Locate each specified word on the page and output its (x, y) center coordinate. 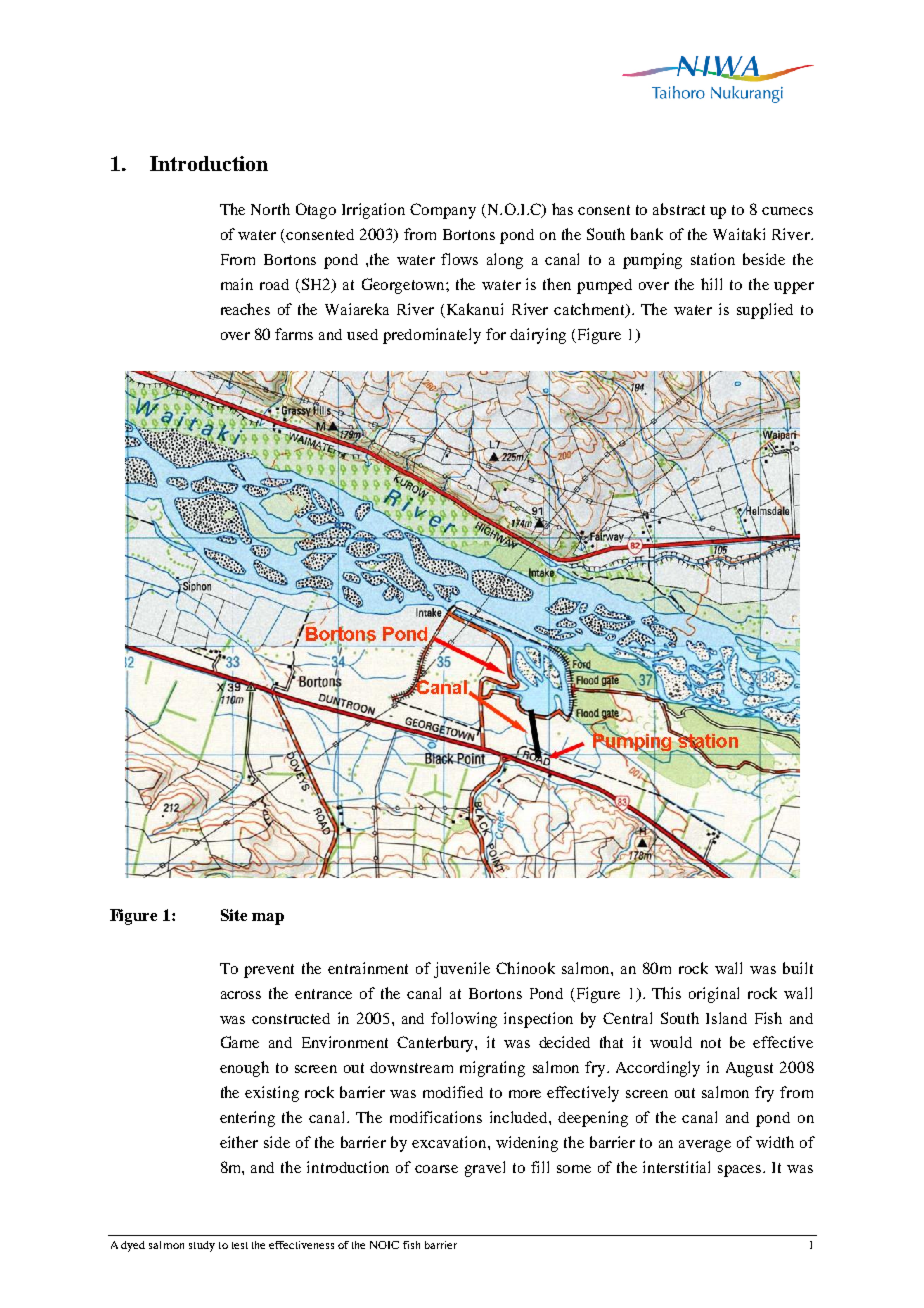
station (713, 259)
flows (459, 259)
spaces (741, 1171)
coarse (436, 1169)
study (202, 1246)
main (237, 284)
